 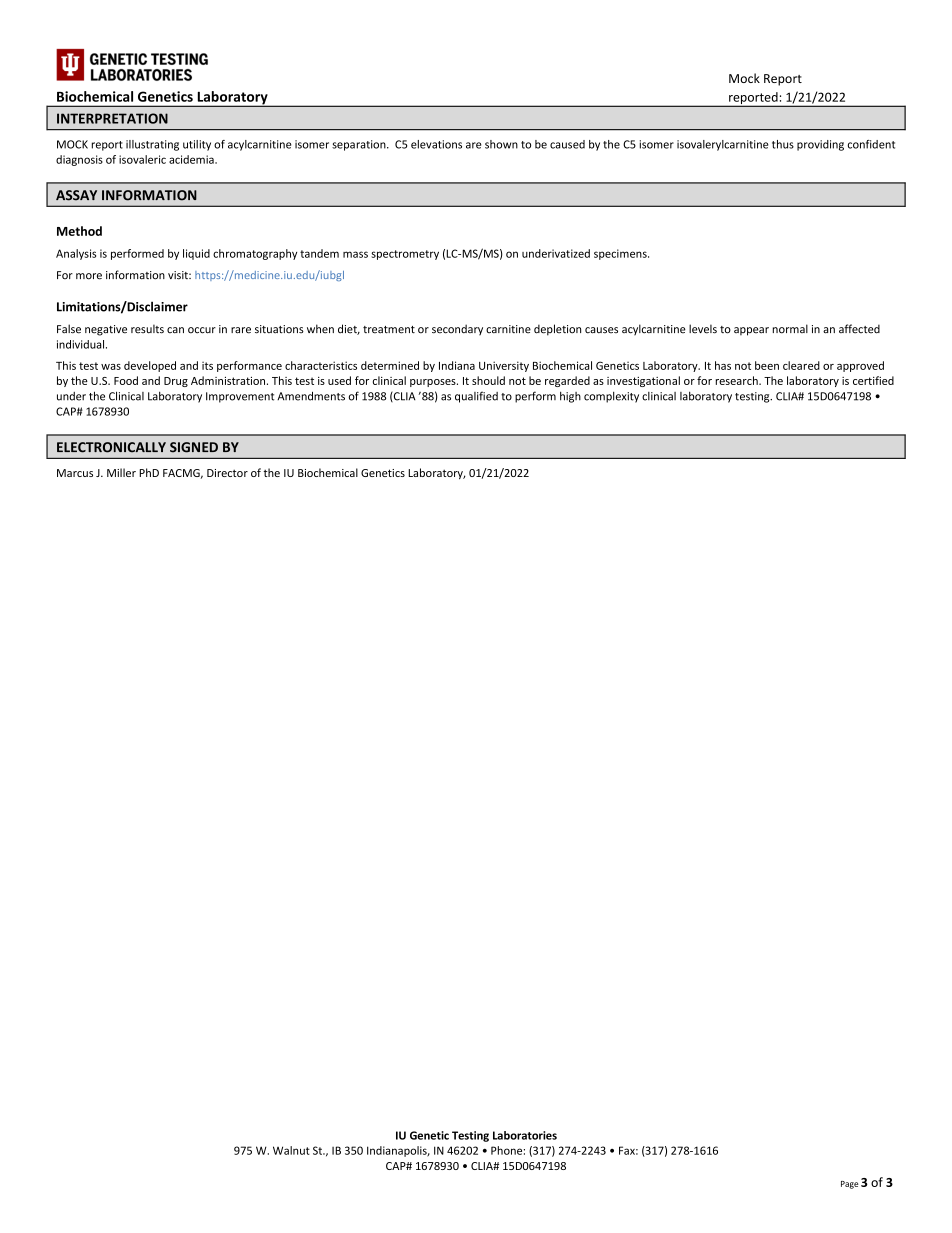 What do you see at coordinates (227, 473) in the page?
I see `Director` at bounding box center [227, 473].
